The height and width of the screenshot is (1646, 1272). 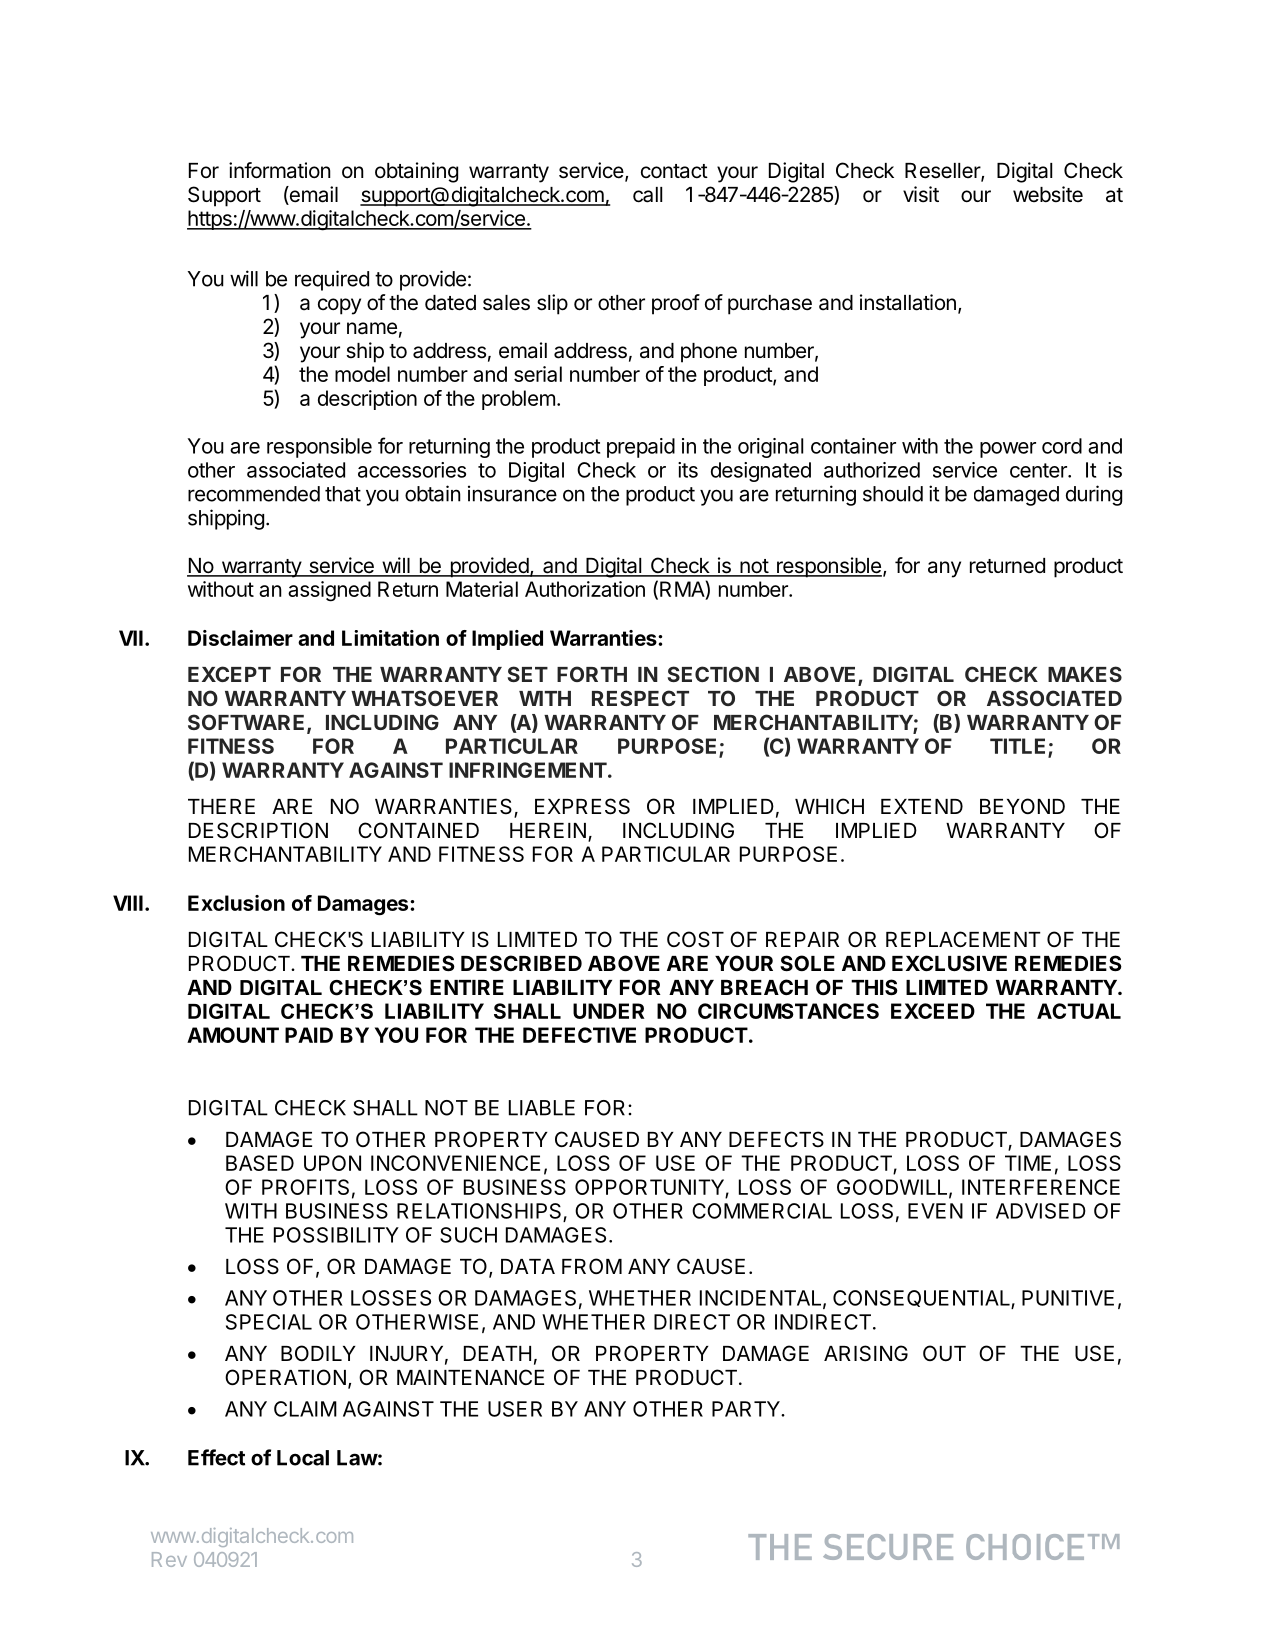 I want to click on BEYOND, so click(x=1022, y=806).
